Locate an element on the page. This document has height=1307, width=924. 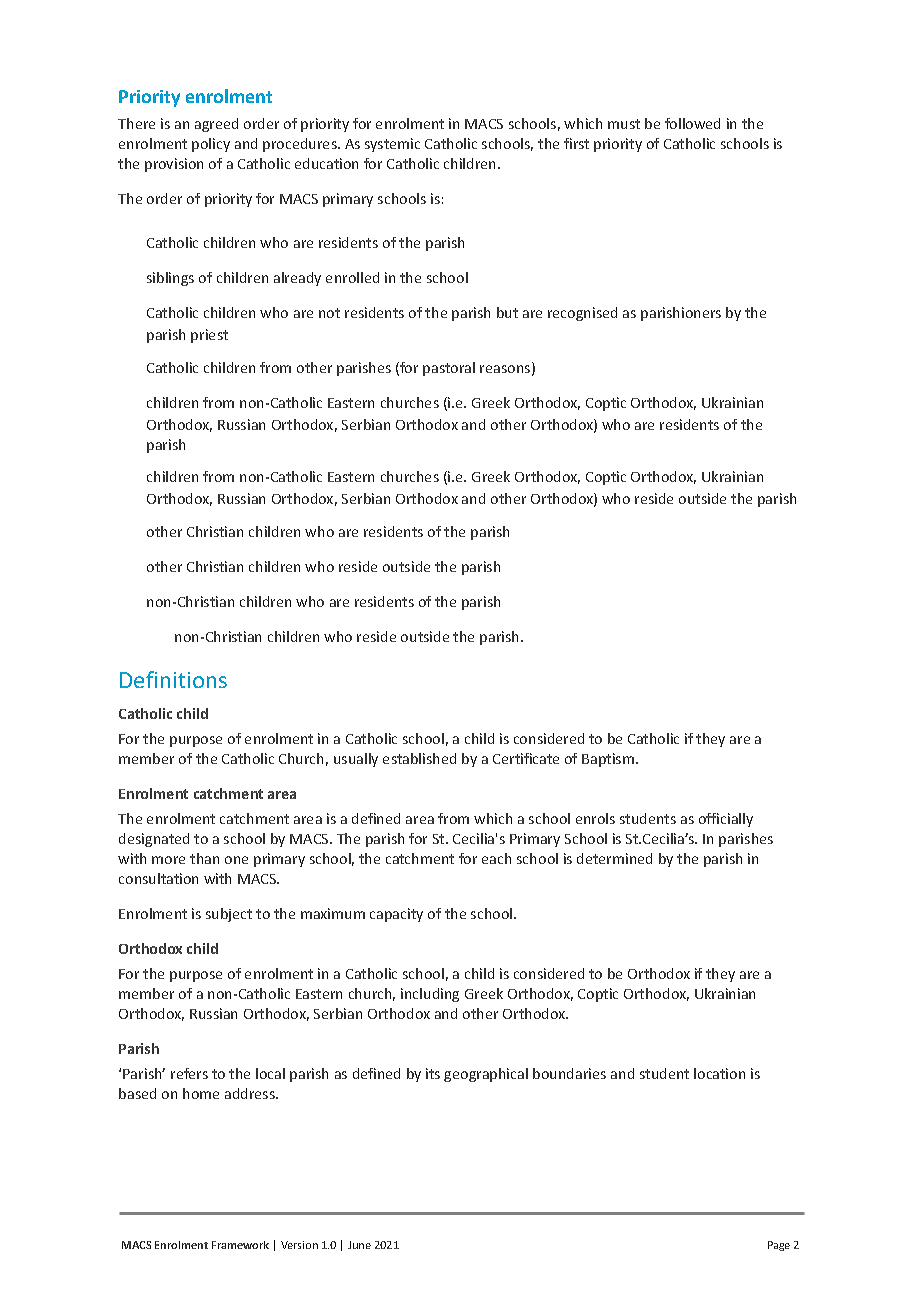
Baptism is located at coordinates (609, 760).
